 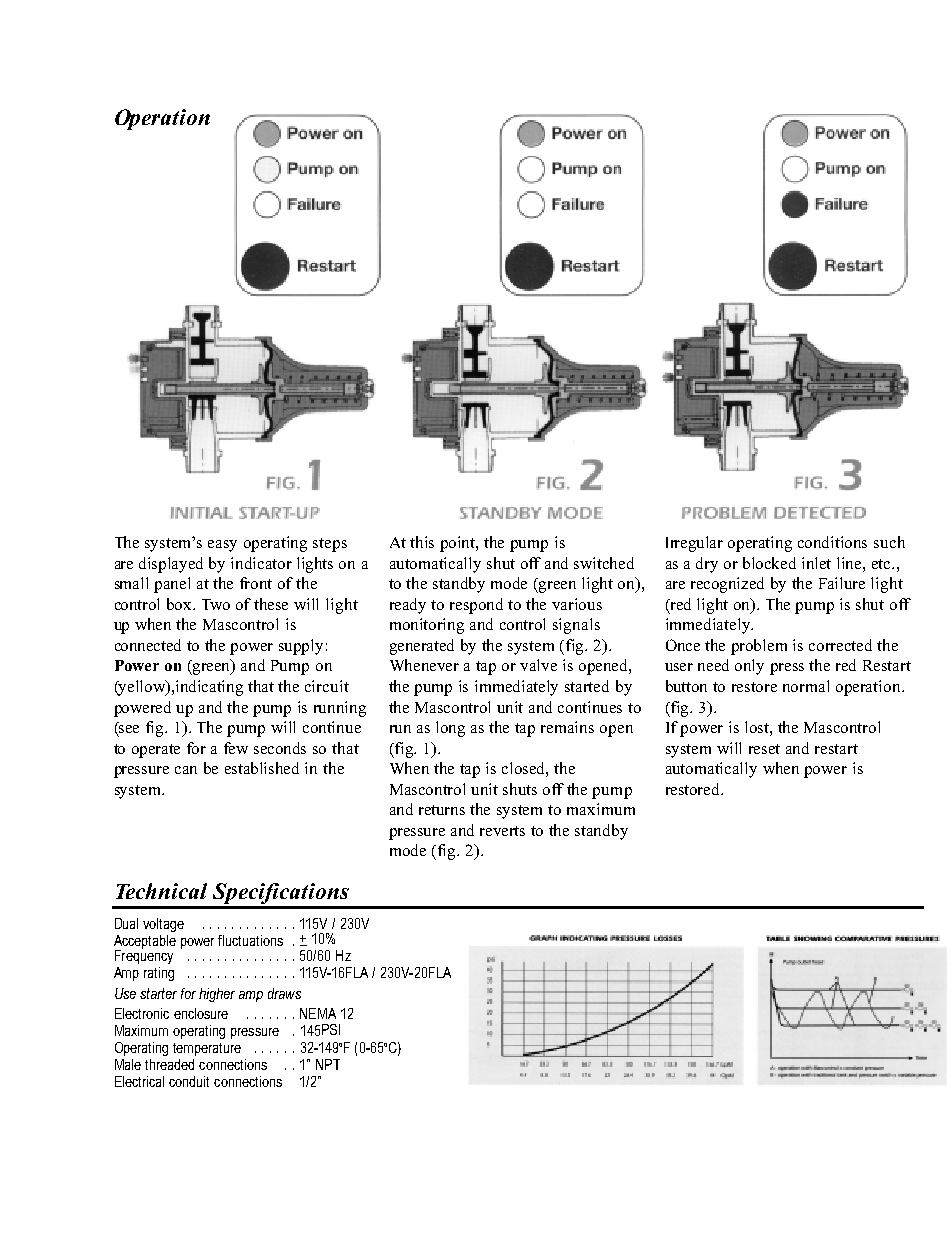 I want to click on easy, so click(x=222, y=546).
